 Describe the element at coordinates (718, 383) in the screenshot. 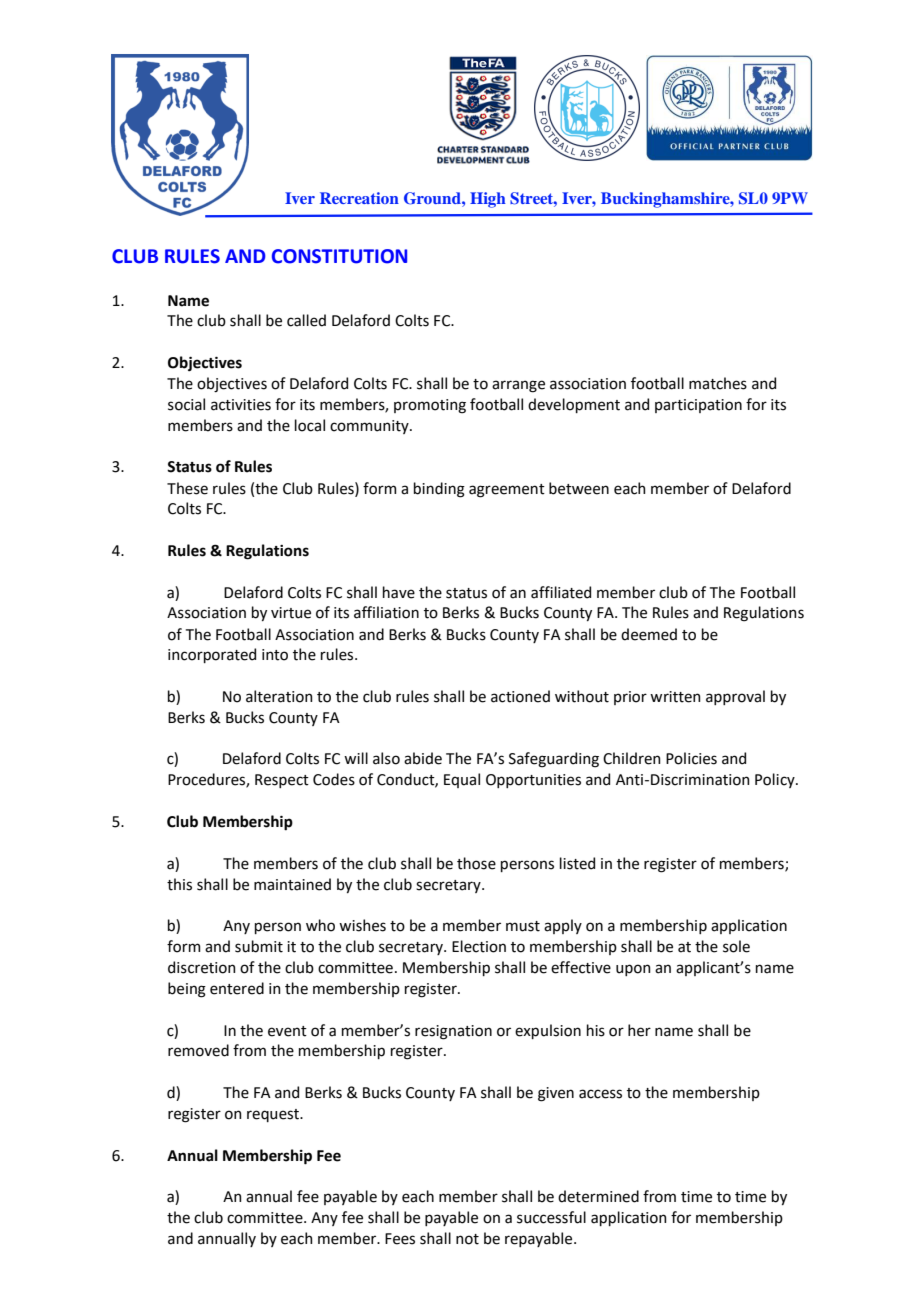

I see `matches` at that location.
